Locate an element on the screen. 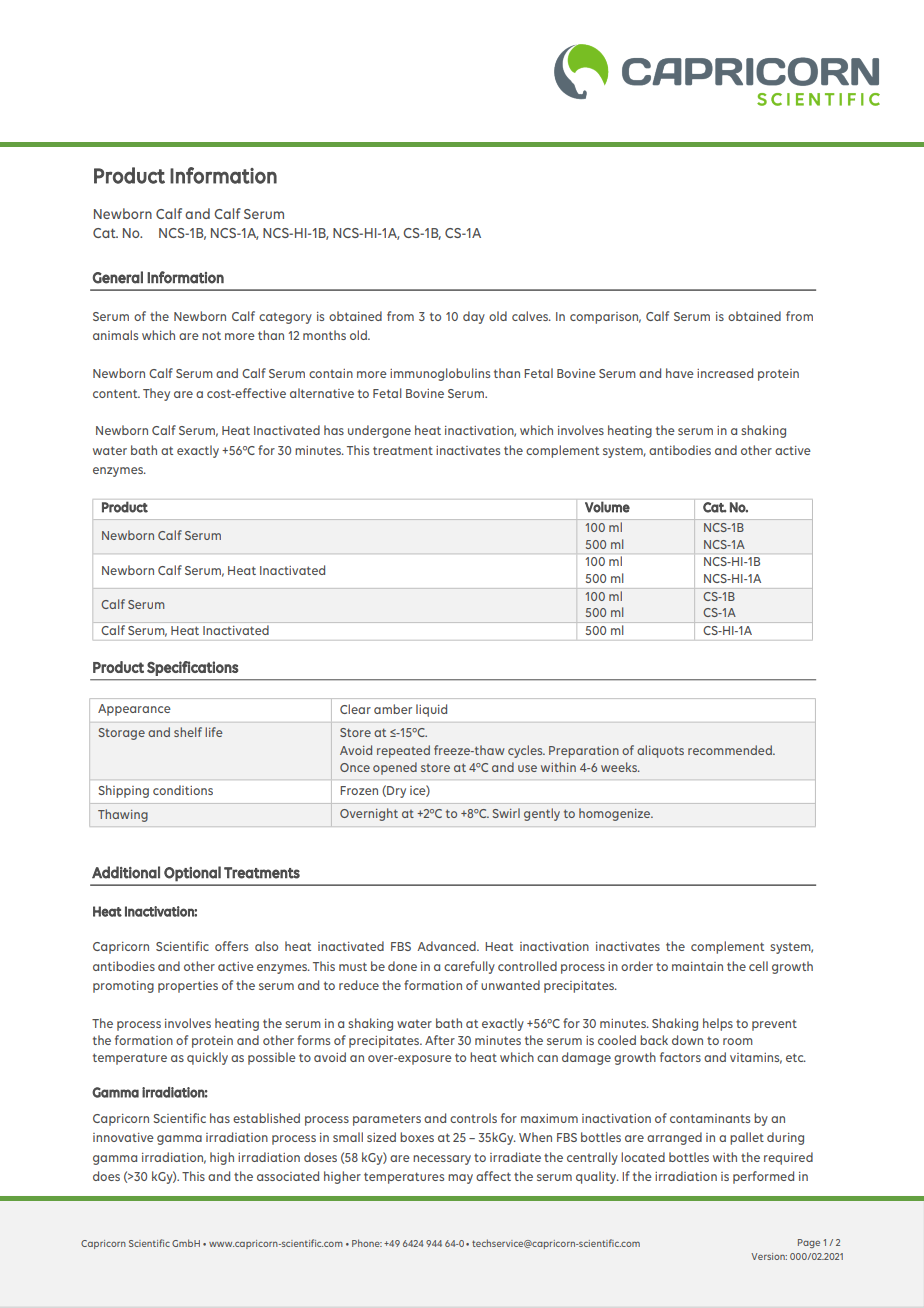 The image size is (924, 1308). not is located at coordinates (211, 335).
